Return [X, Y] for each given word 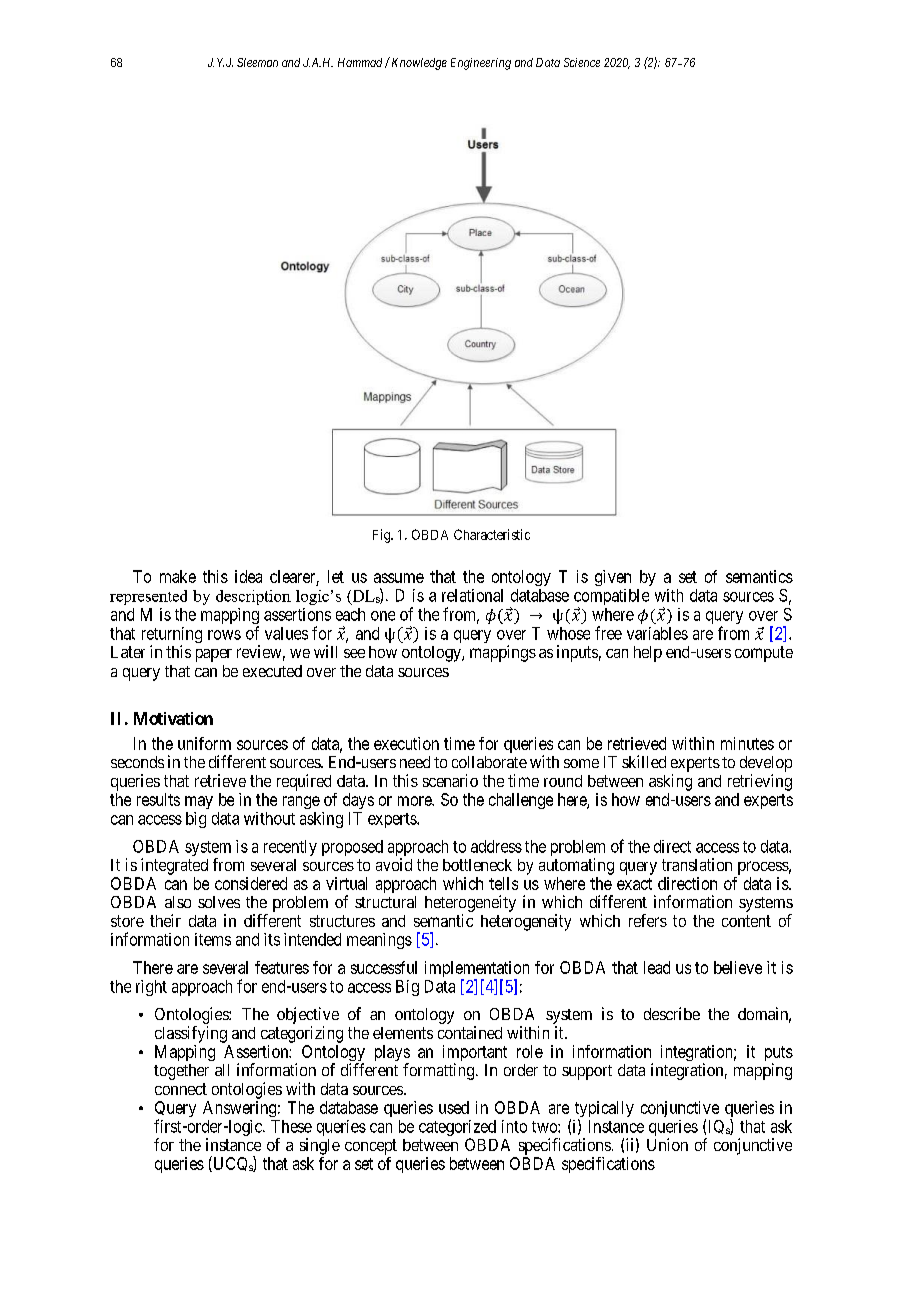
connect [181, 1089]
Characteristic [492, 534]
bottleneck [477, 865]
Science [582, 62]
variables [657, 633]
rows [224, 635]
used [454, 1107]
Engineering [481, 64]
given [613, 578]
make [178, 576]
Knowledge [418, 63]
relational [472, 595]
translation [697, 864]
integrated [174, 866]
